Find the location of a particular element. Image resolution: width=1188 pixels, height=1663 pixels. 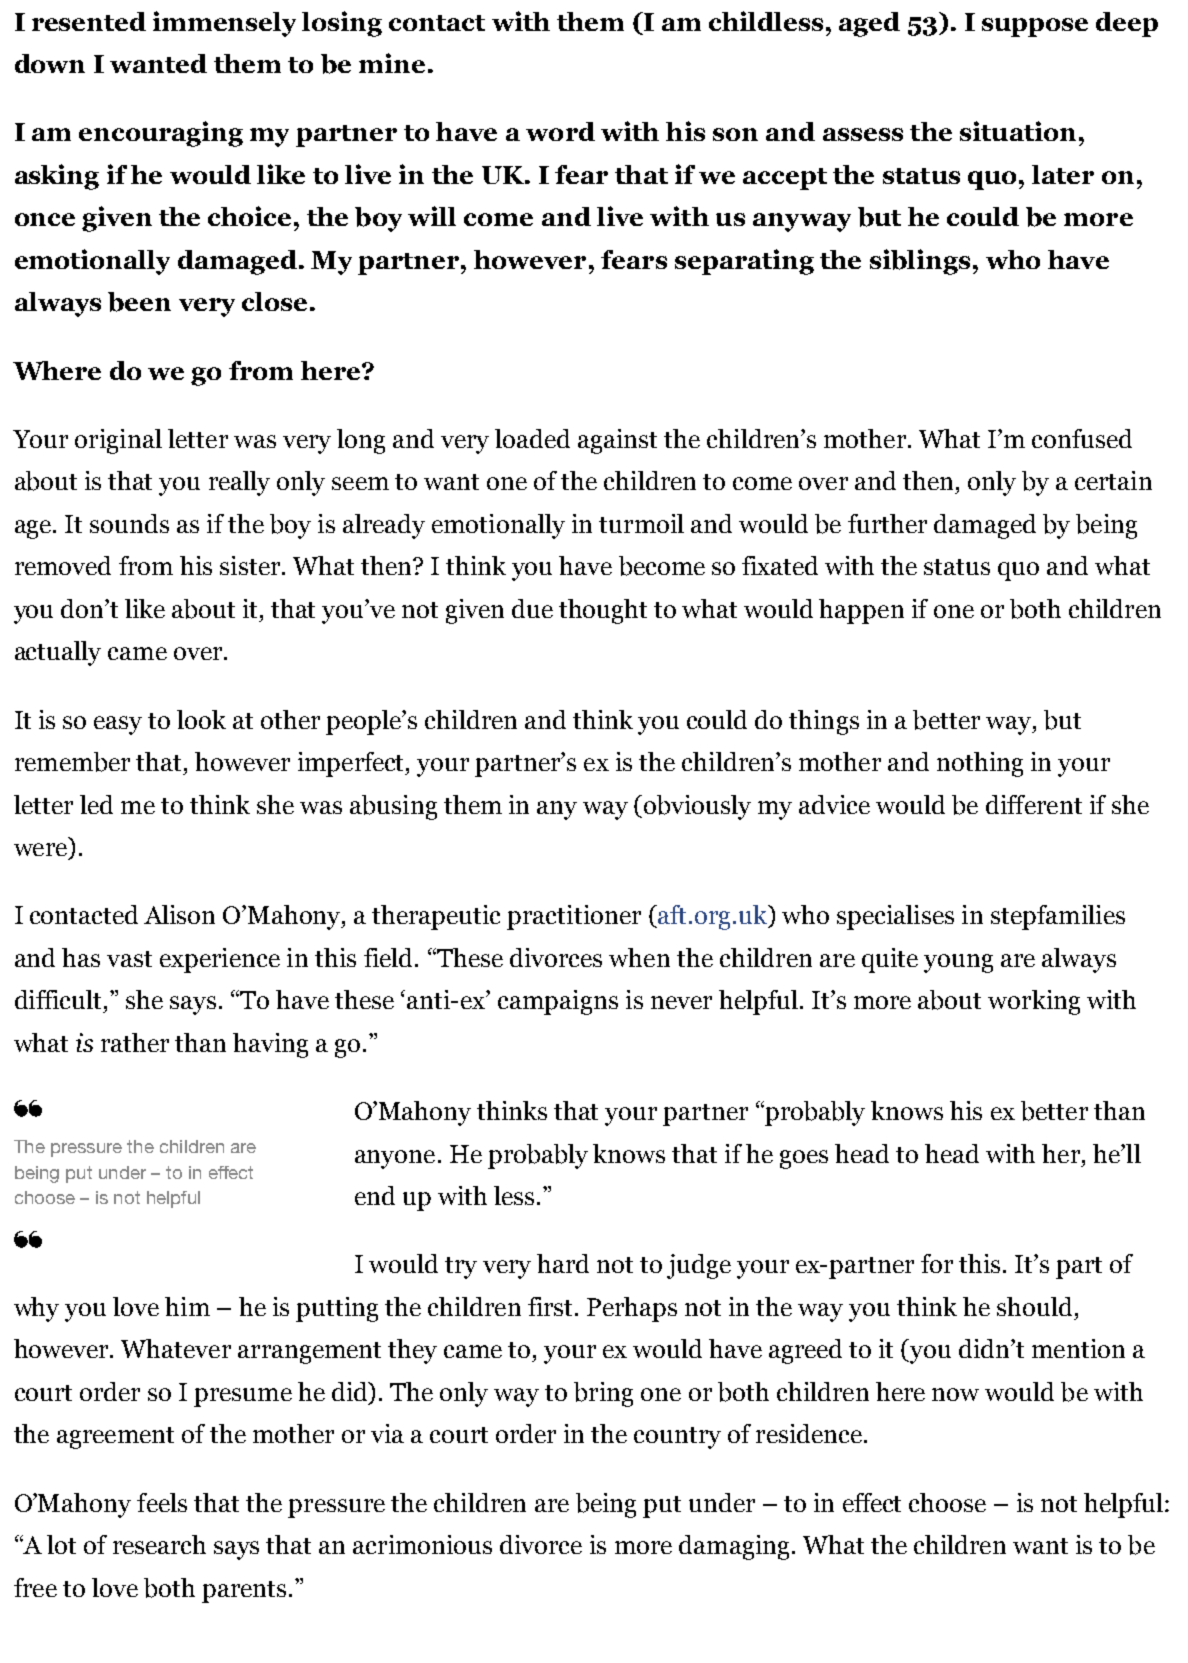

word is located at coordinates (560, 131).
